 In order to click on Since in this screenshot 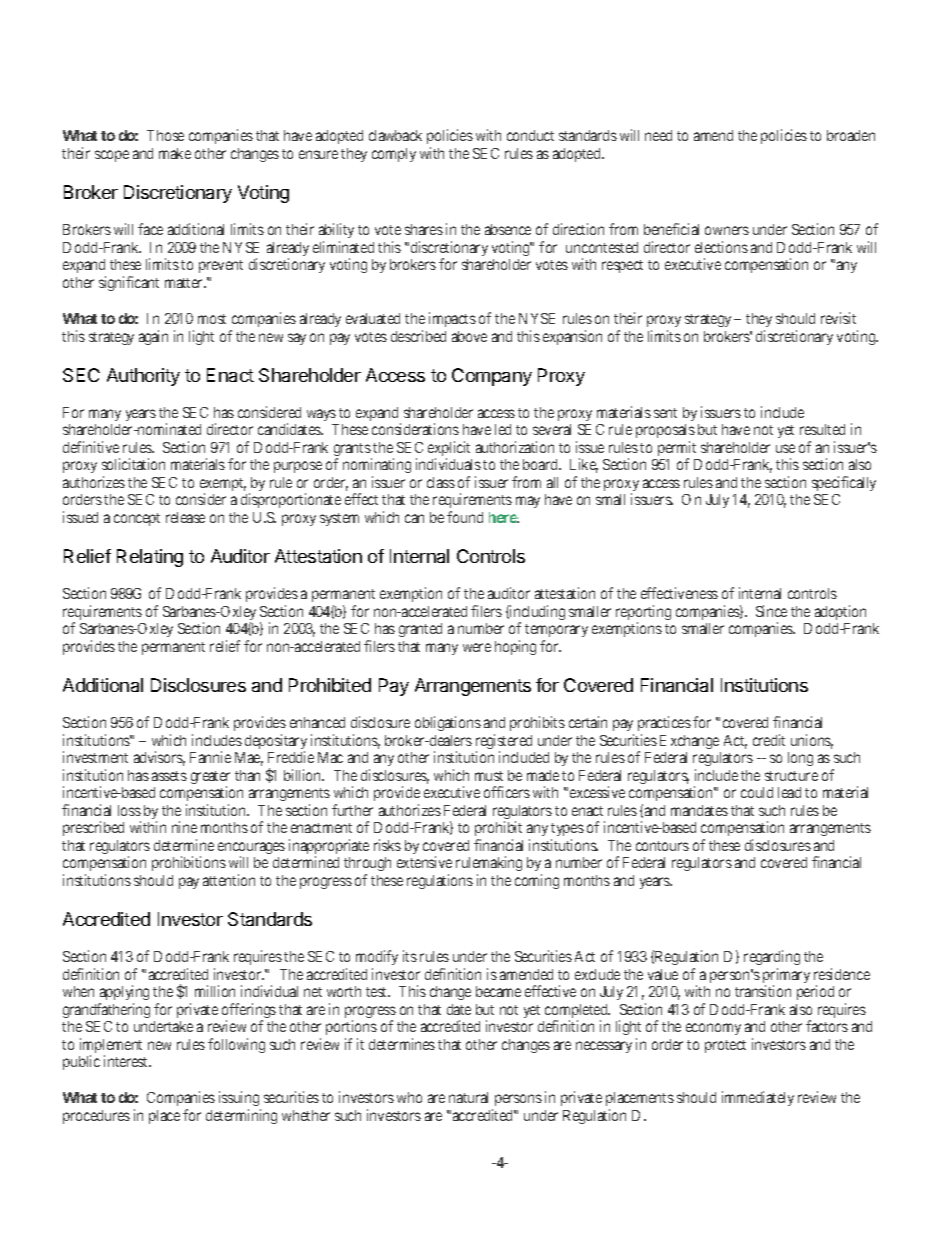, I will do `click(771, 611)`.
